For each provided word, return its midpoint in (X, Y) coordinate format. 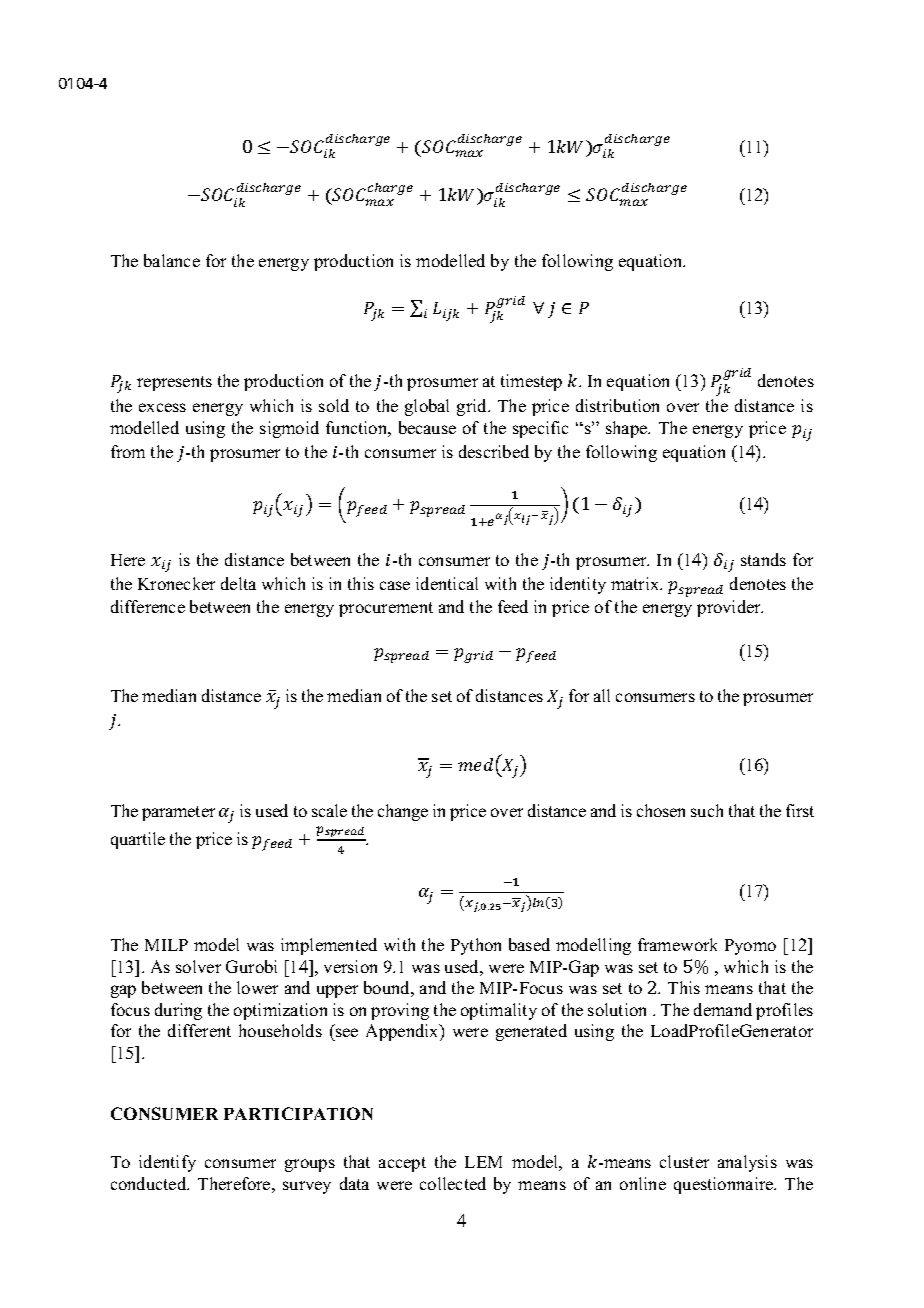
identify (167, 1163)
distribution (617, 405)
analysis (747, 1163)
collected (453, 1183)
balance (172, 260)
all (602, 695)
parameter (178, 813)
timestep (531, 382)
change (403, 812)
